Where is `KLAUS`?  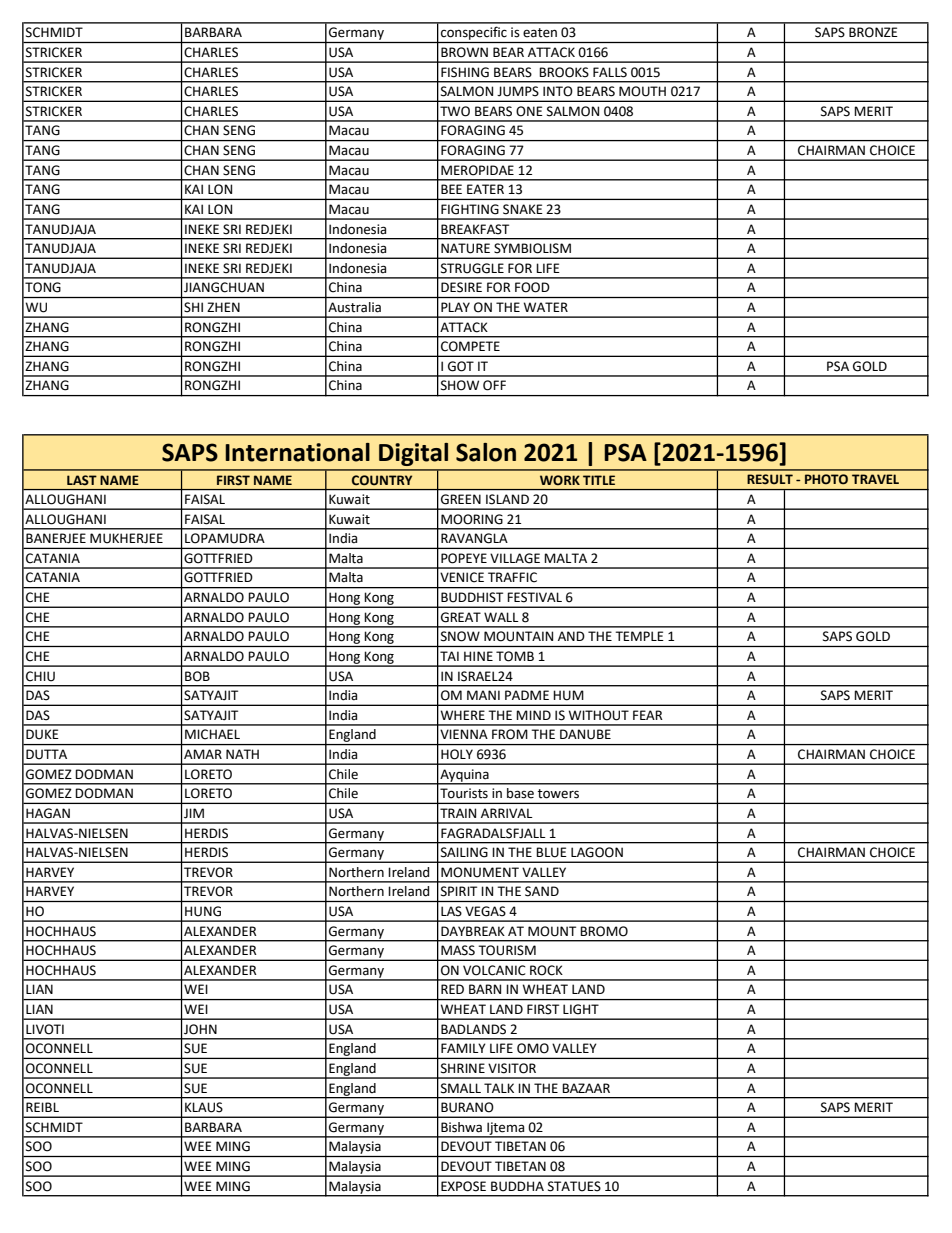 KLAUS is located at coordinates (204, 1107).
